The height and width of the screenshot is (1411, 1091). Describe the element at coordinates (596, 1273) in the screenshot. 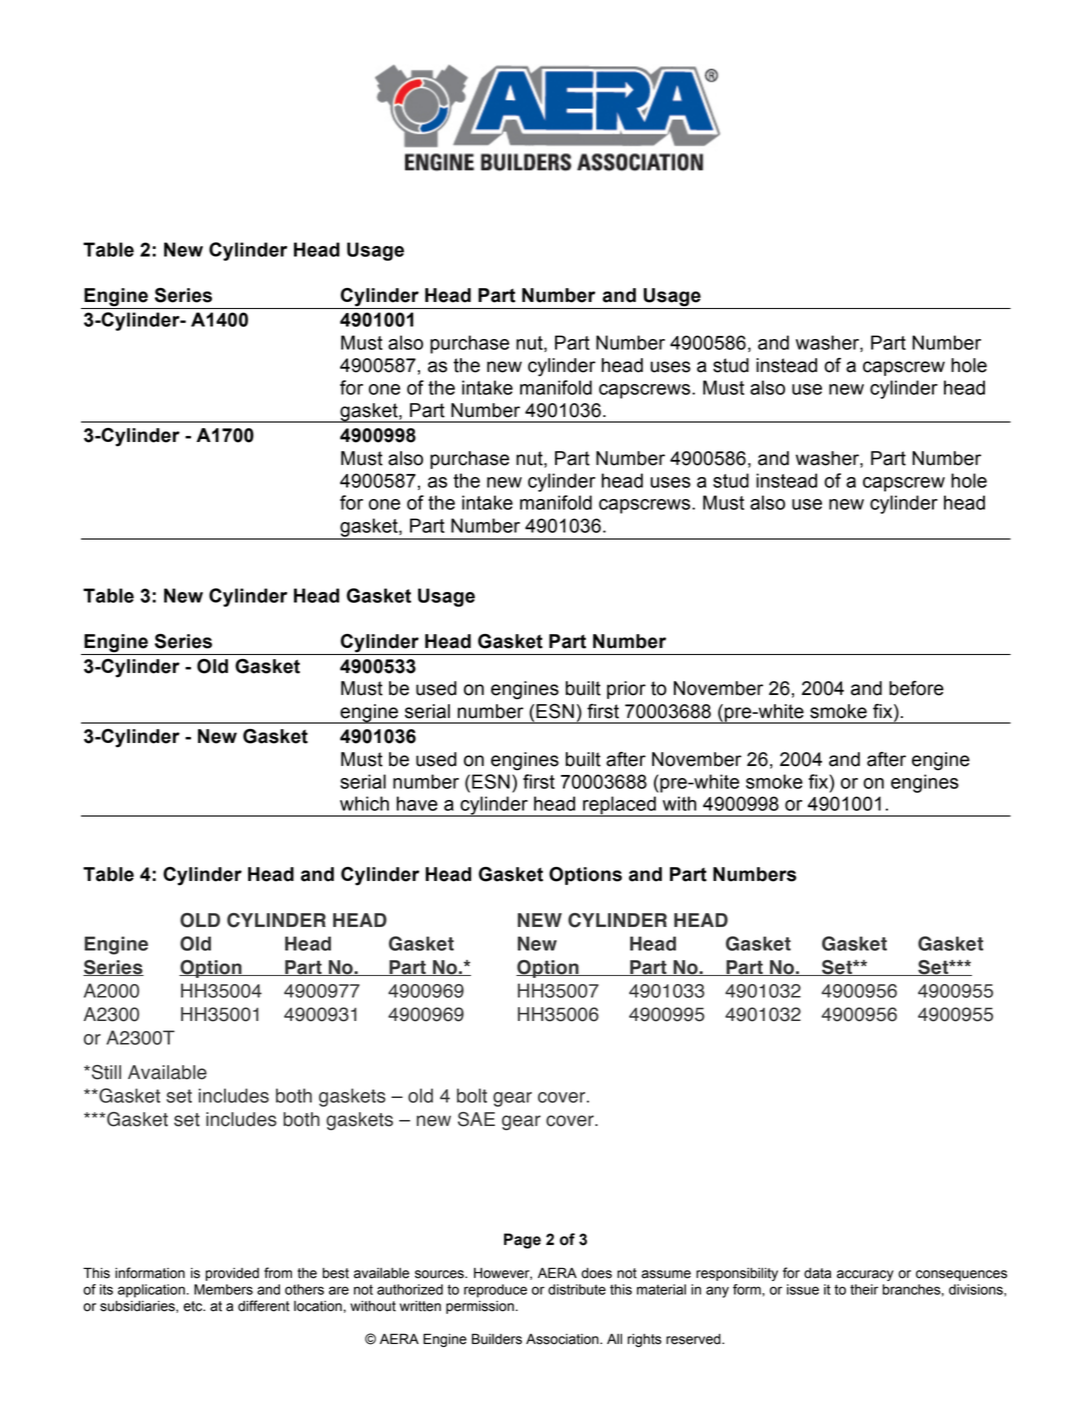

I see `does` at that location.
